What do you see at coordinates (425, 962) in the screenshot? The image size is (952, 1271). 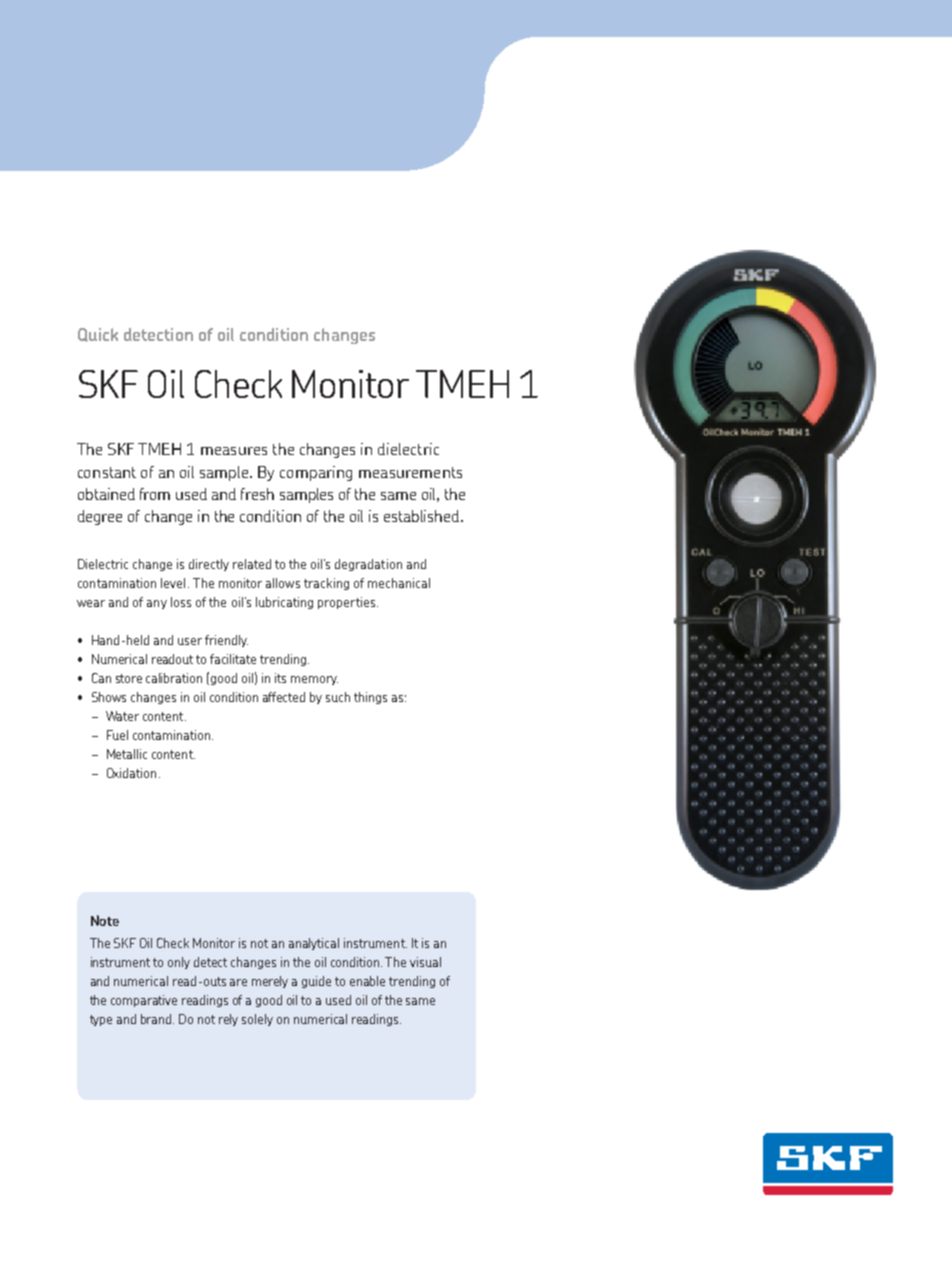 I see `visual` at bounding box center [425, 962].
